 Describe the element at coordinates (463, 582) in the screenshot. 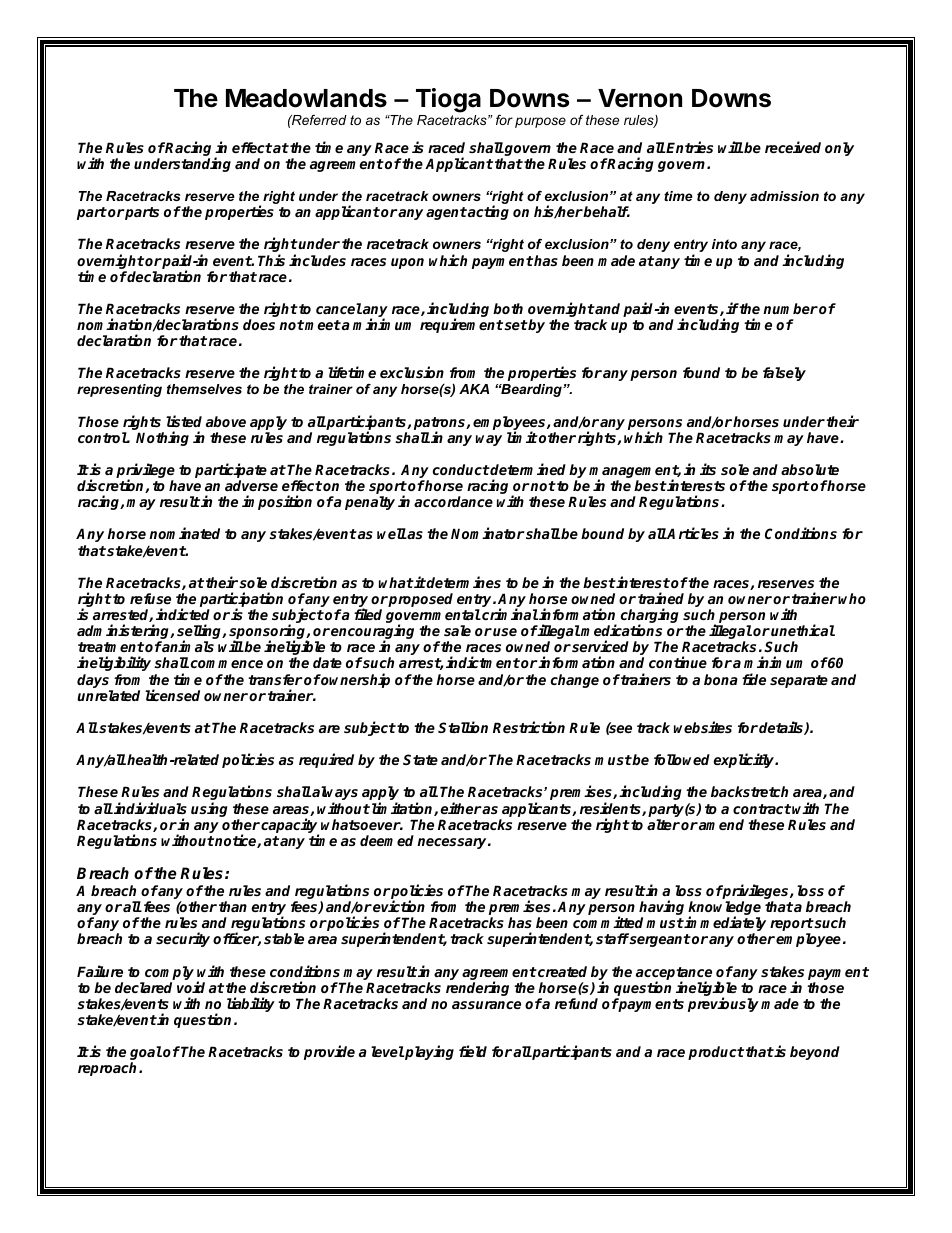

I see `determines` at that location.
